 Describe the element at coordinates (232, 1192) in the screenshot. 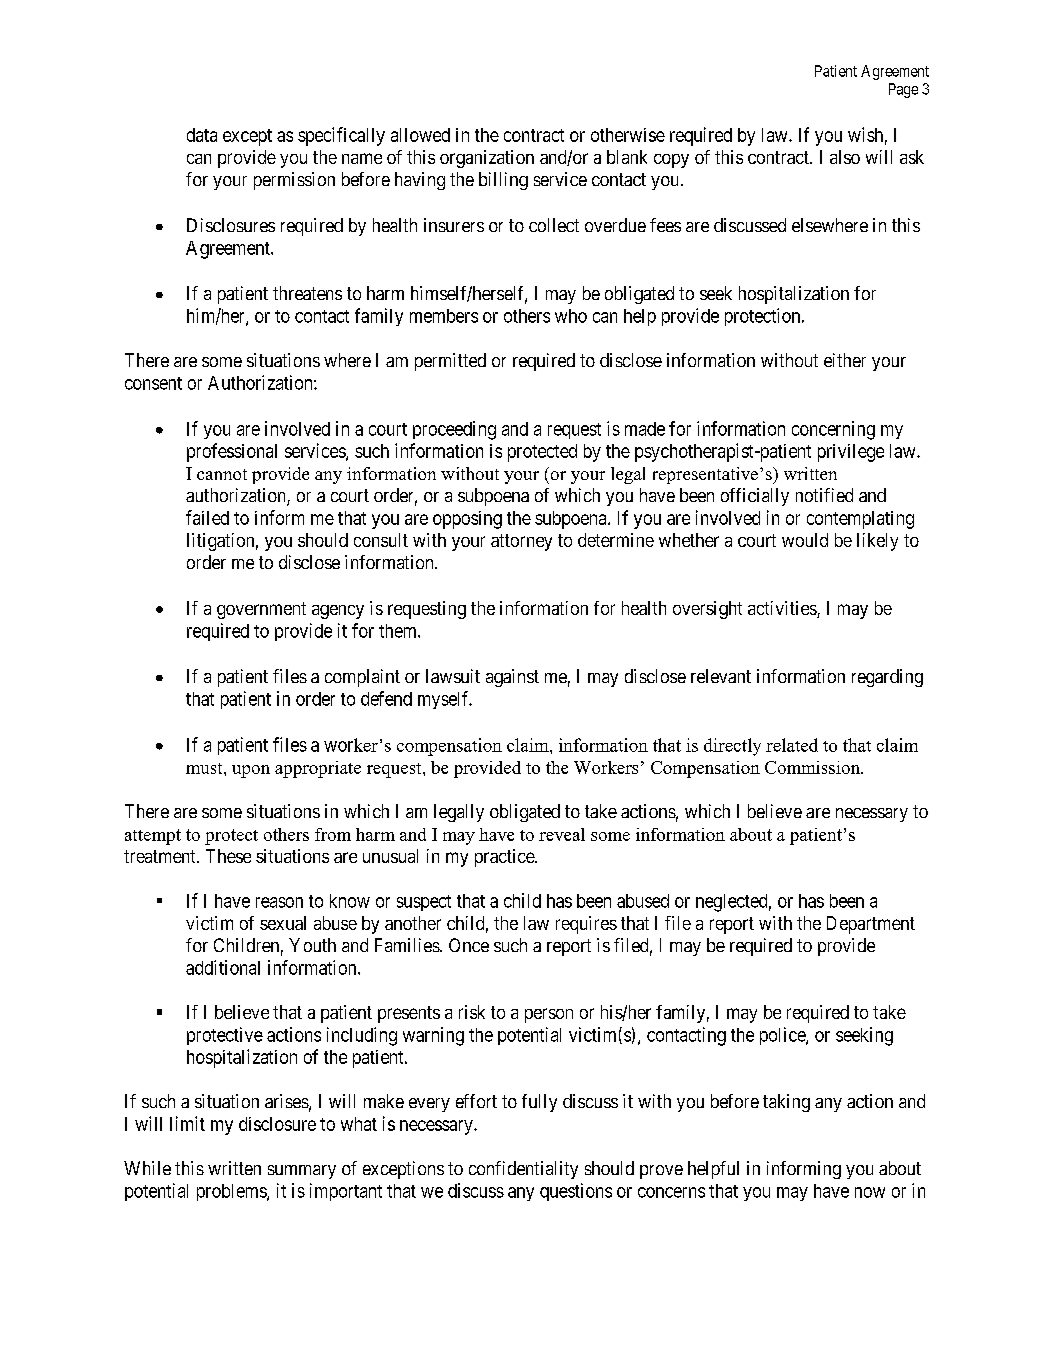

I see `problems` at that location.
